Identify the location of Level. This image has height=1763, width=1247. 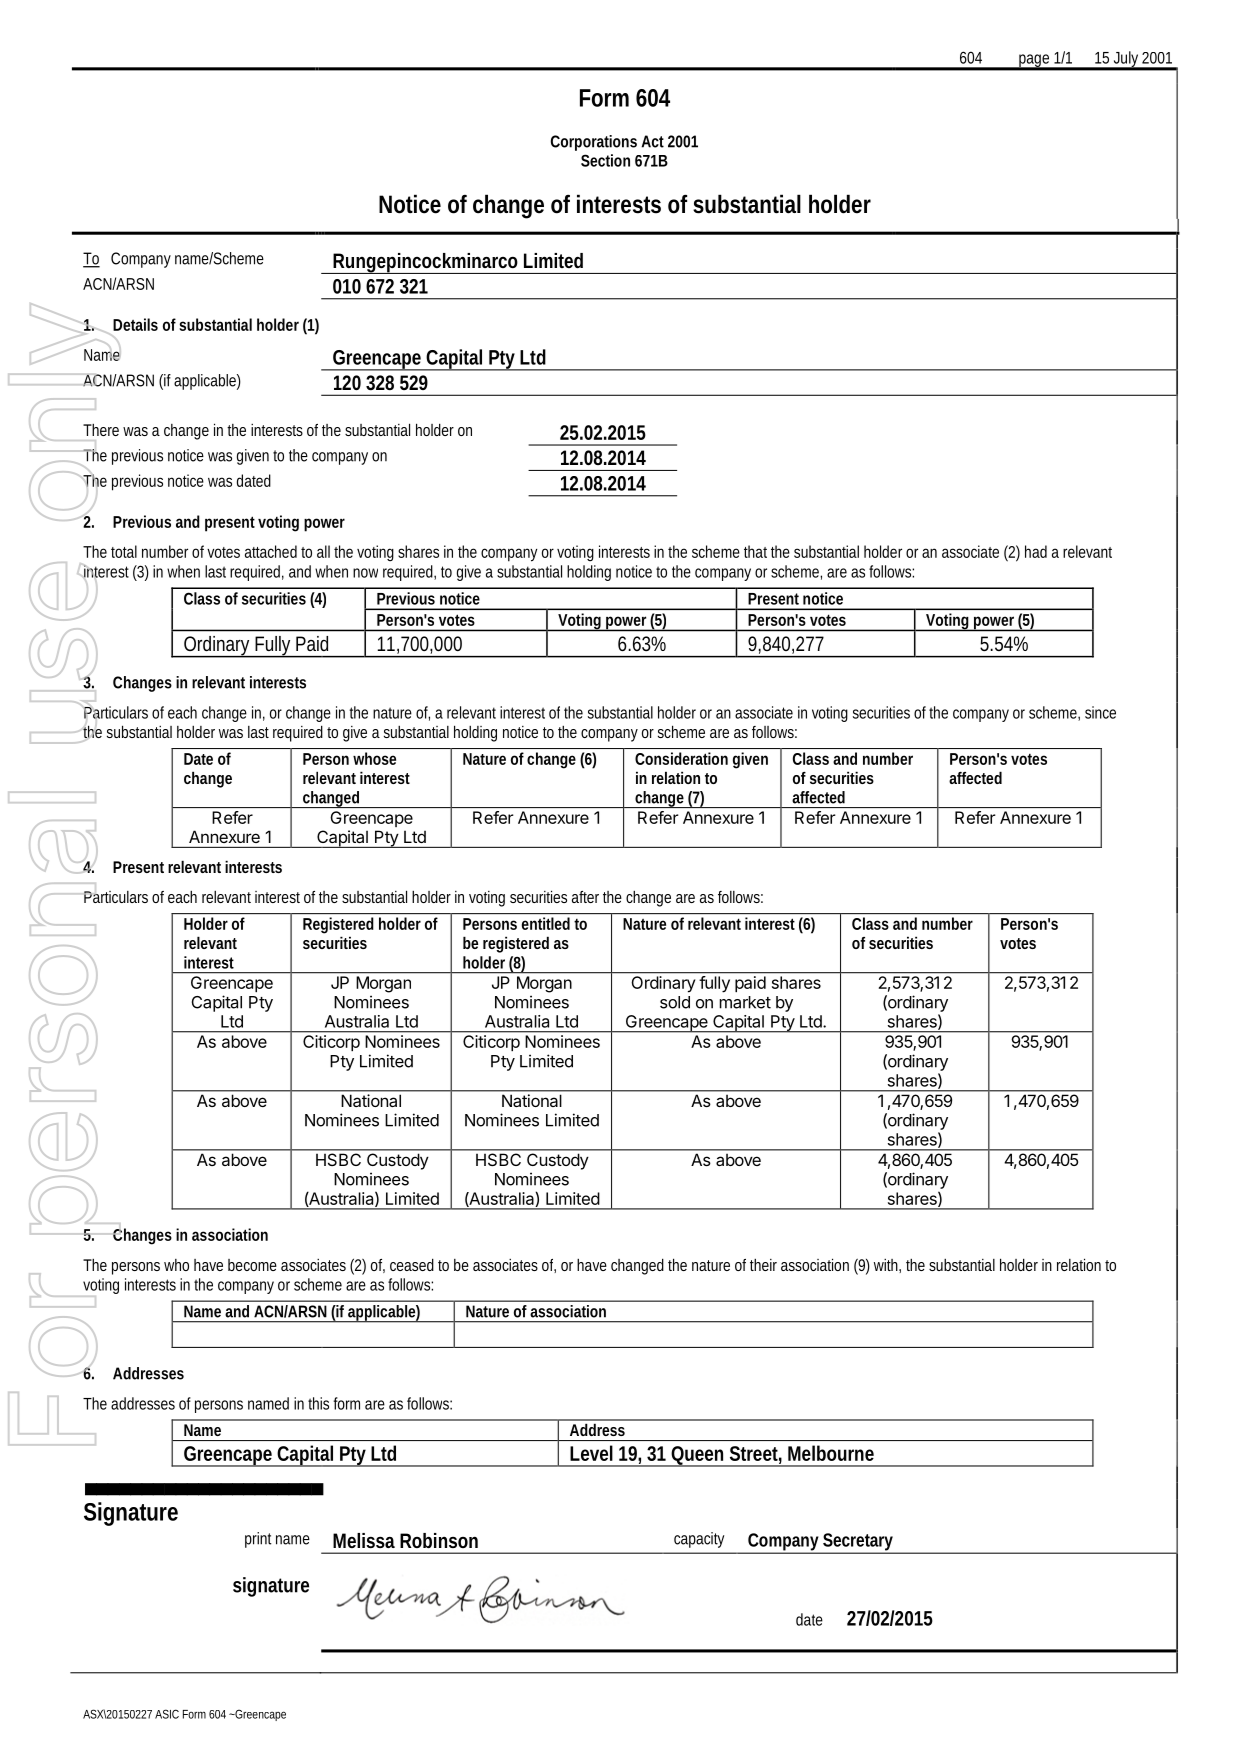
(591, 1453).
